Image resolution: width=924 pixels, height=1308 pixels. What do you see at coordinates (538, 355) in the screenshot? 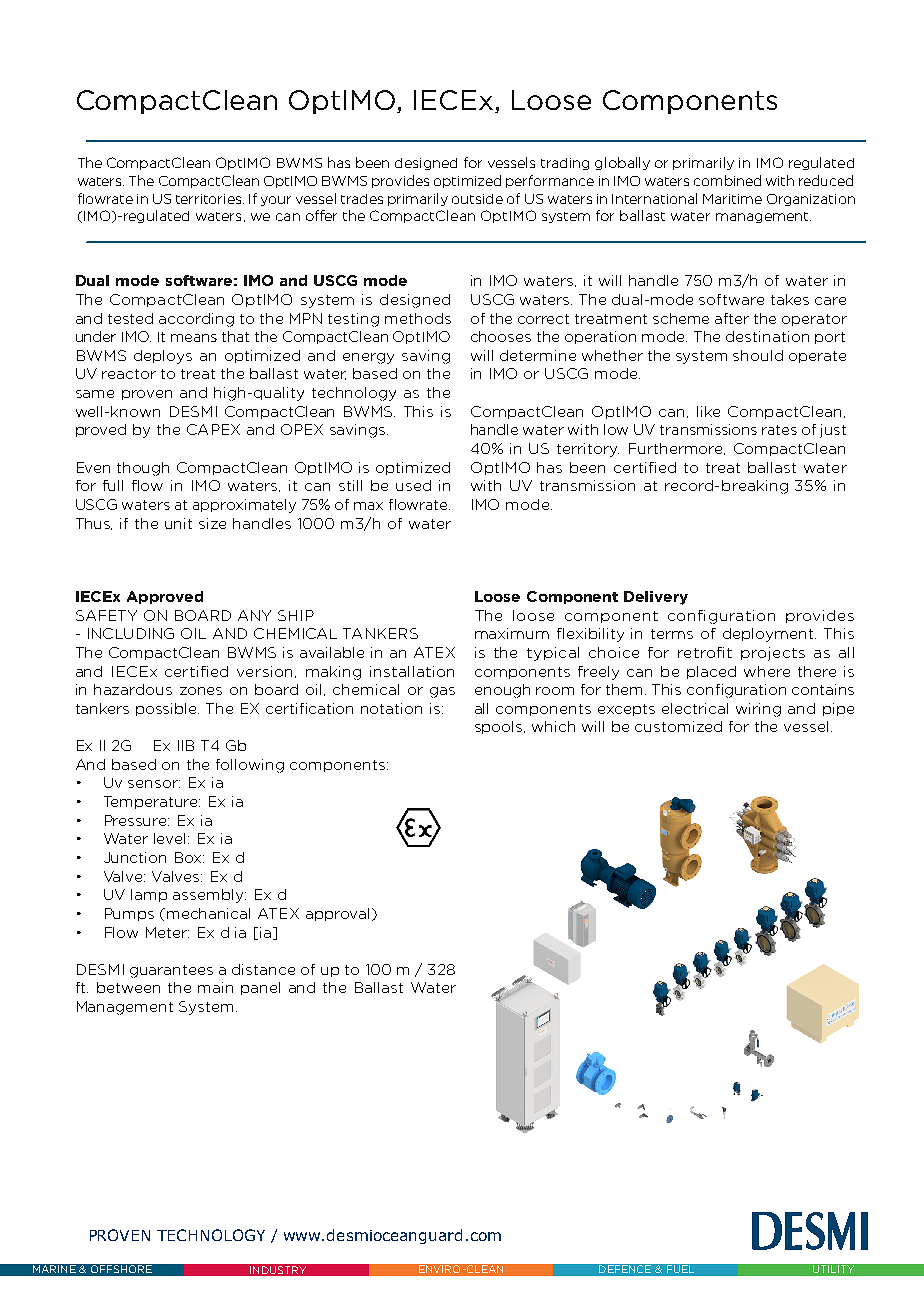
I see `determine` at bounding box center [538, 355].
